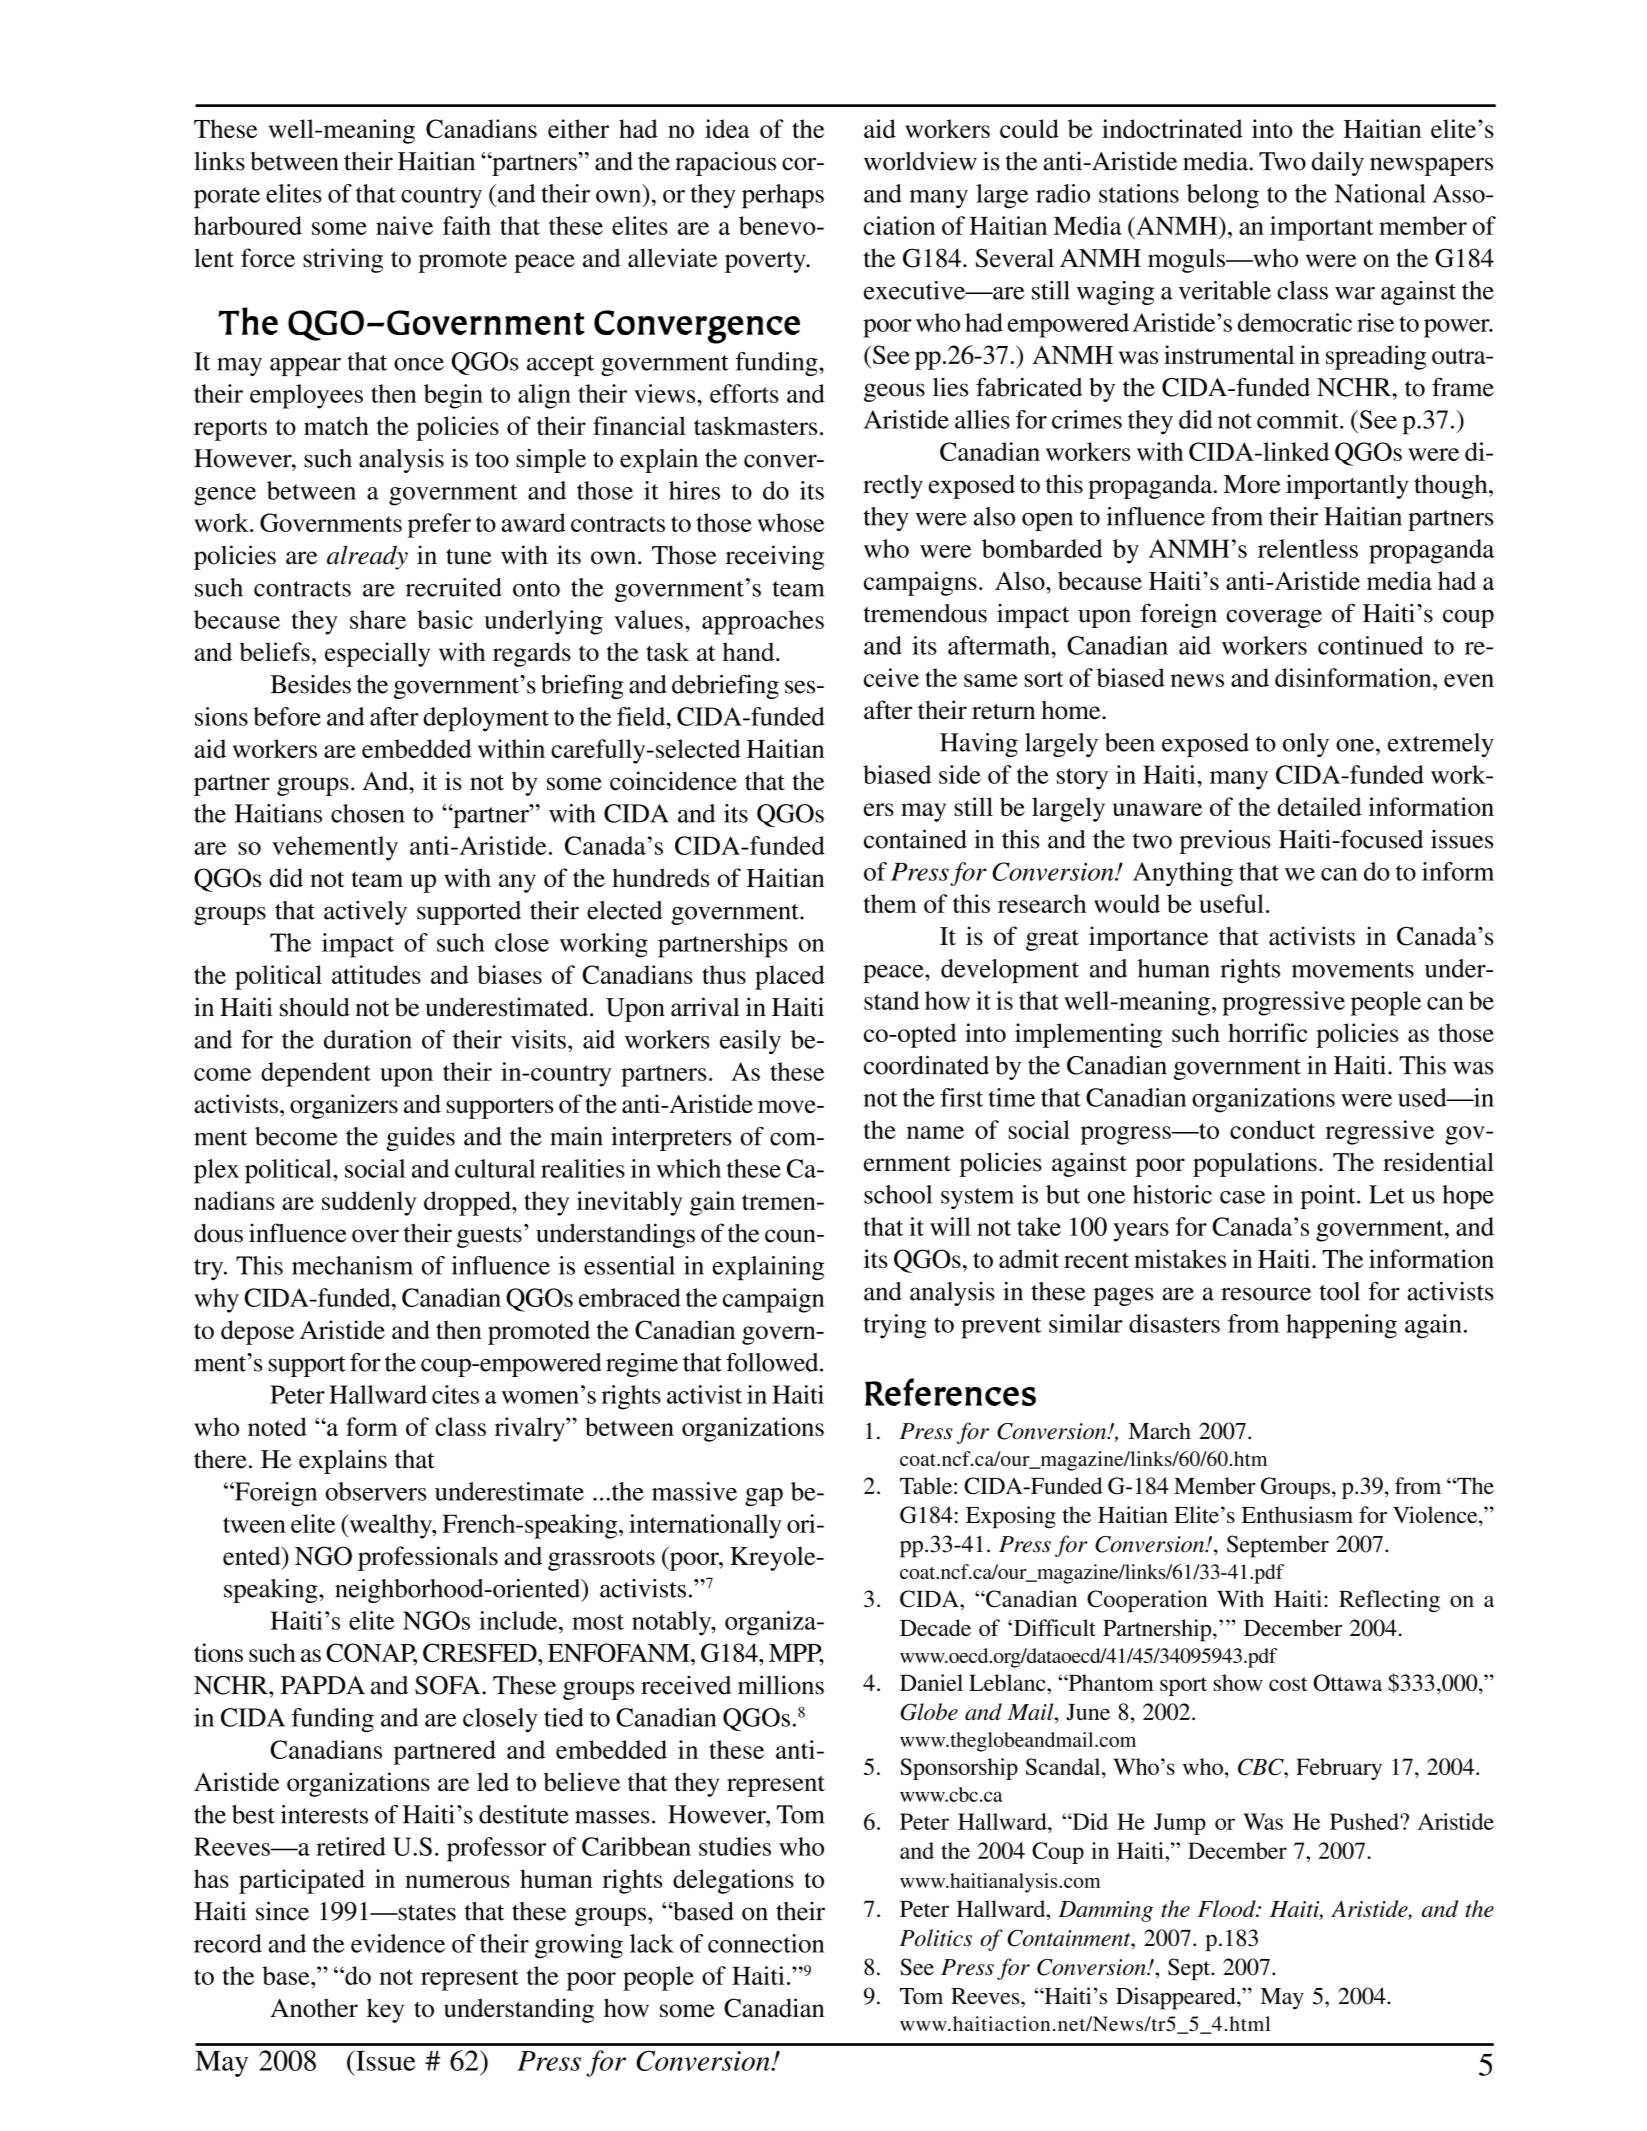  Describe the element at coordinates (763, 622) in the screenshot. I see `approaches` at that location.
